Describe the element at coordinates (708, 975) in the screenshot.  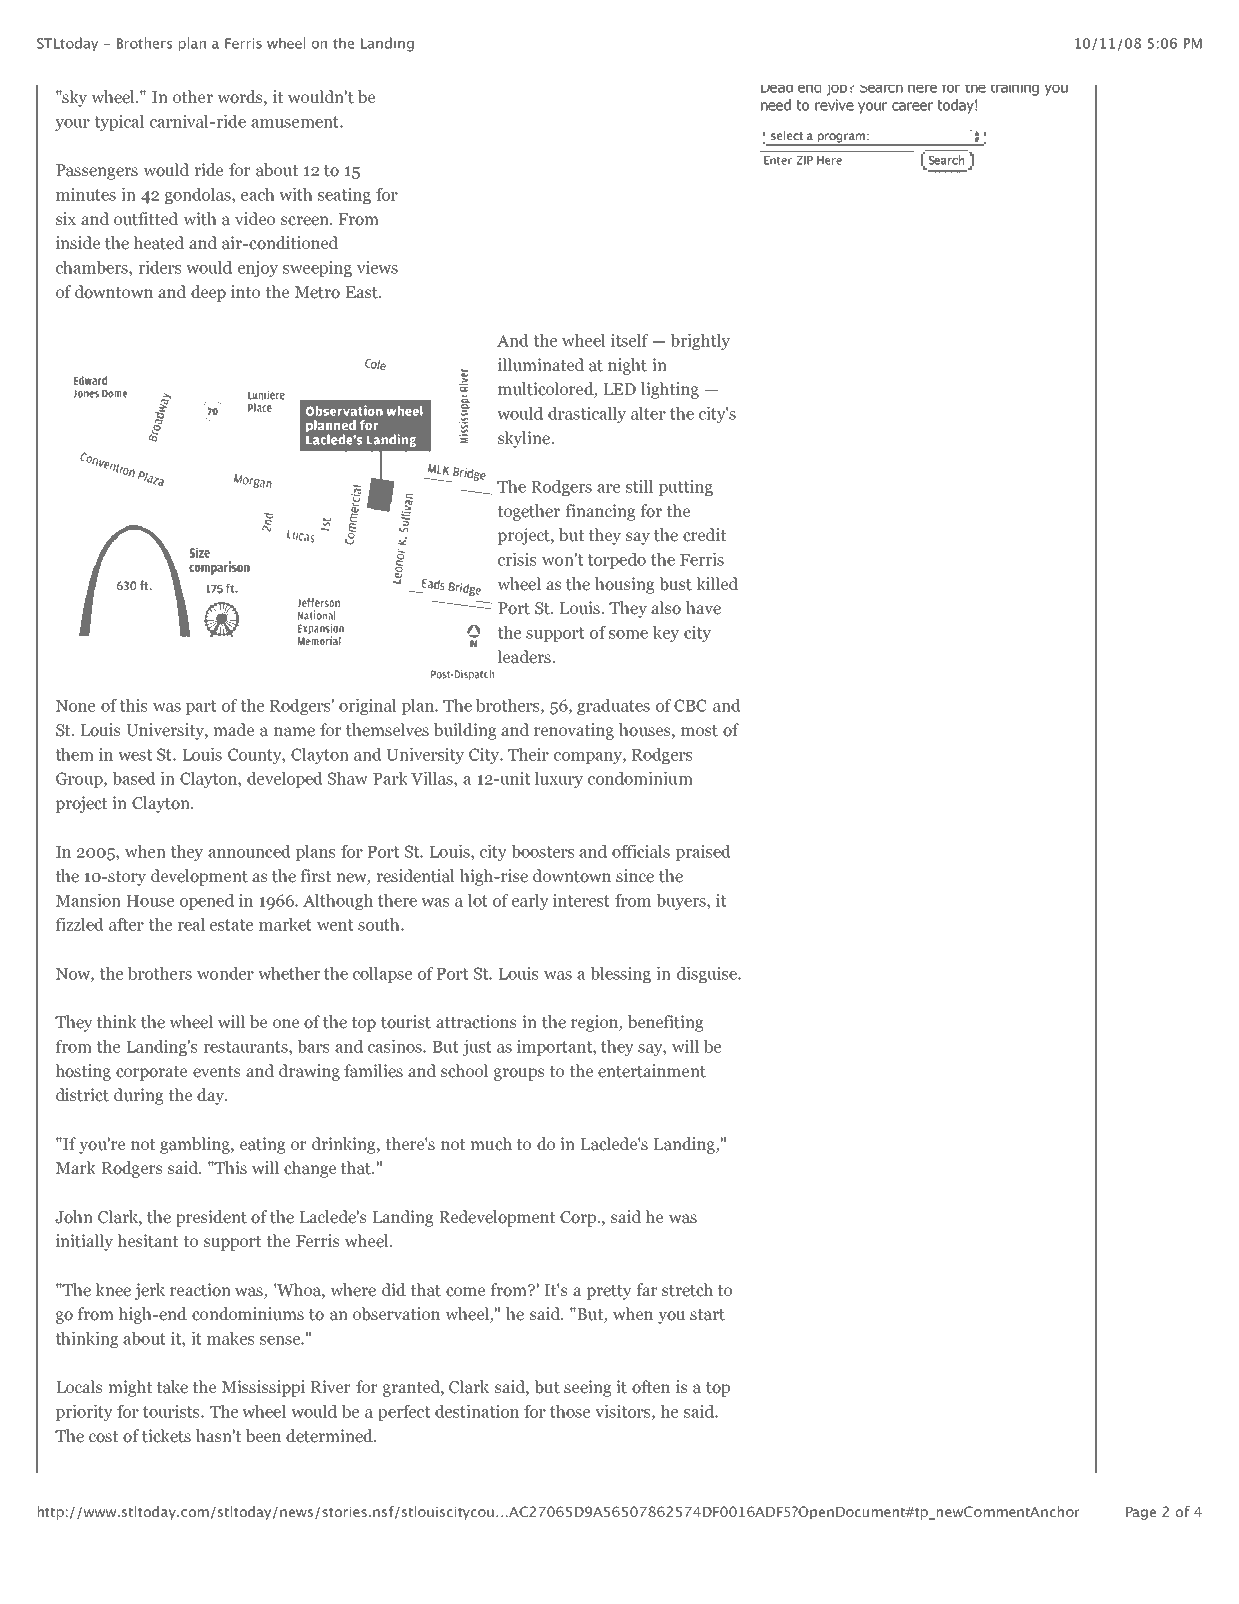
I see `disguise` at that location.
